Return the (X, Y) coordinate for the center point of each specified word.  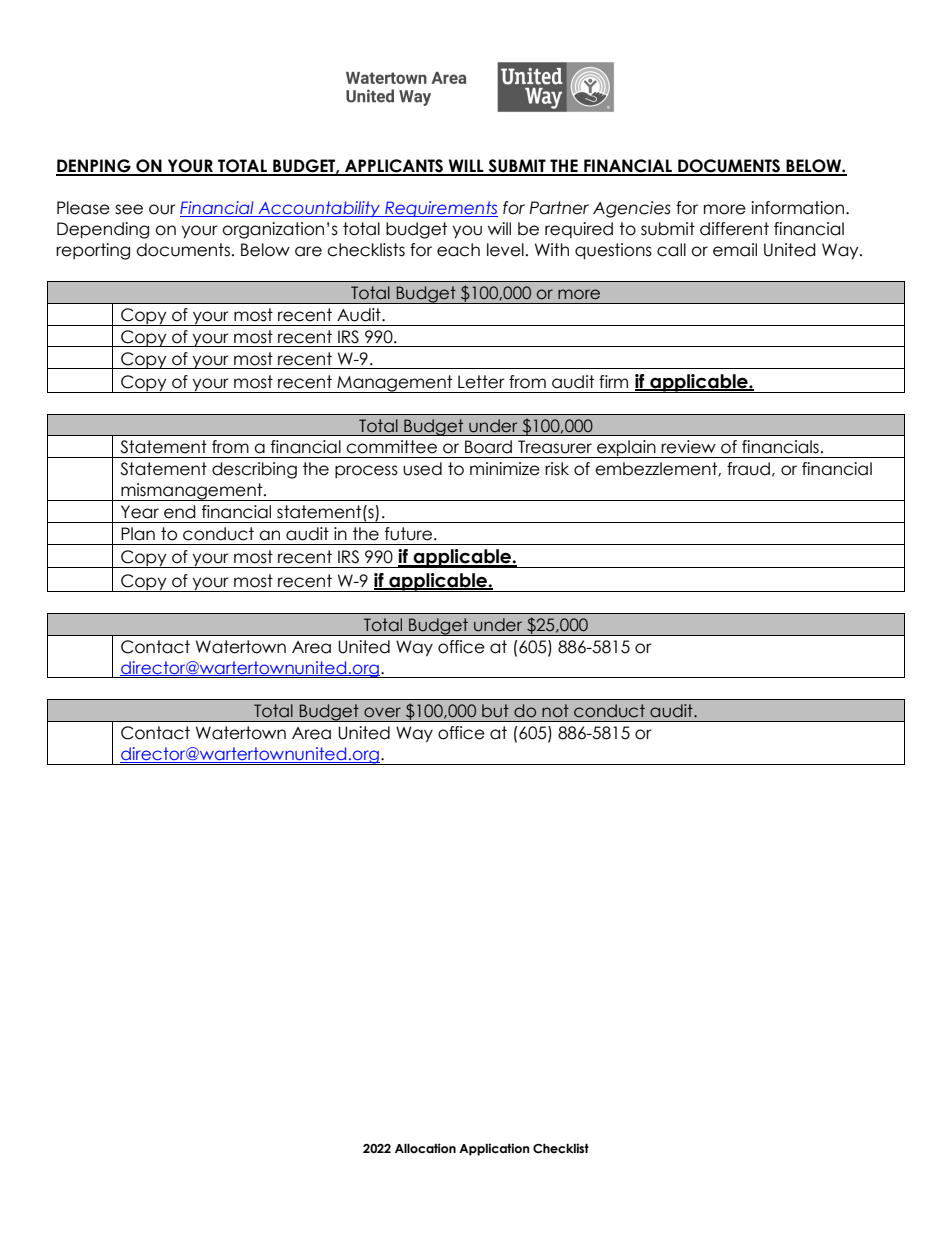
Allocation (425, 1148)
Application (494, 1149)
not (555, 711)
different (734, 229)
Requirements (440, 209)
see (129, 209)
